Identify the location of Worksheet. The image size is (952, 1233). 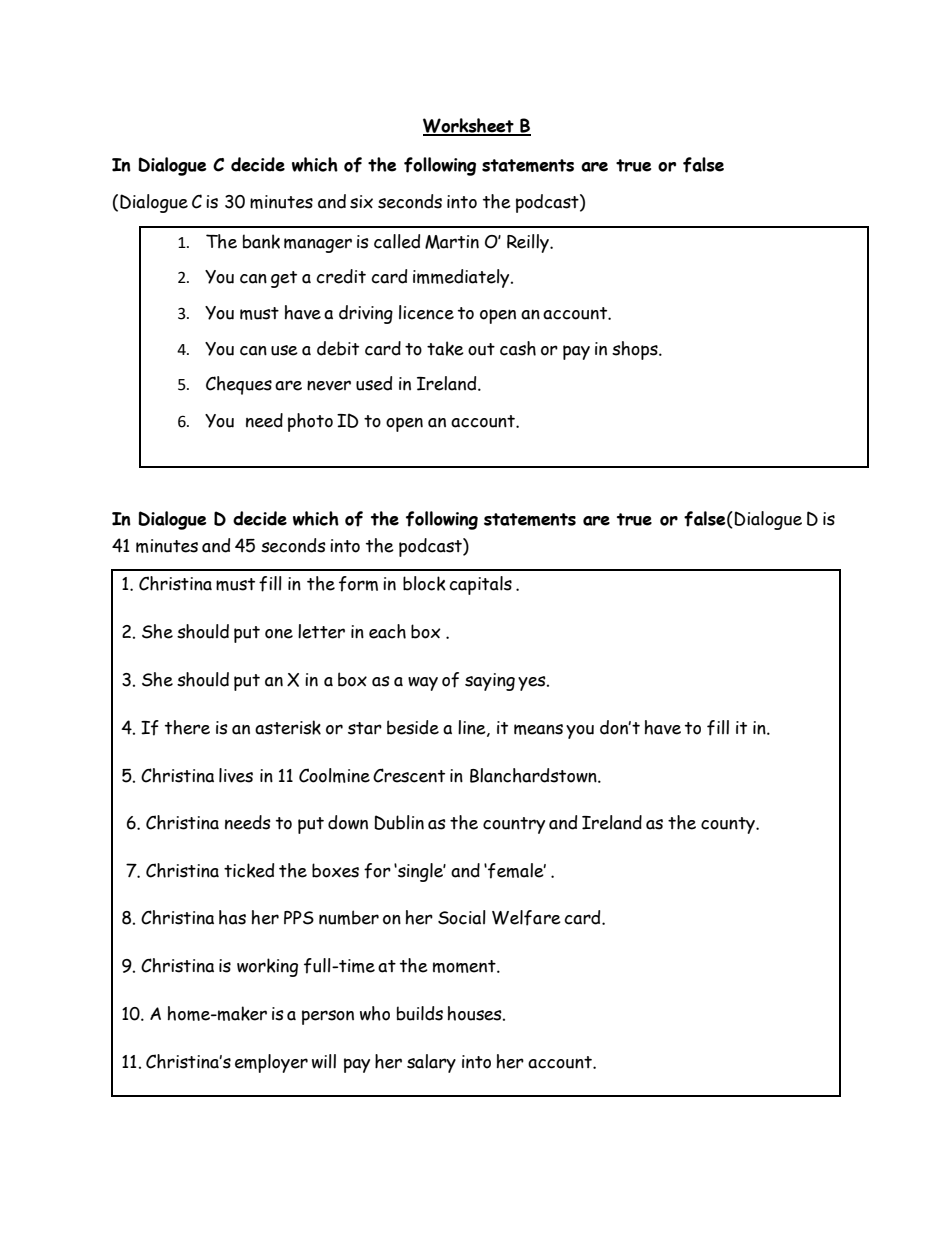
(469, 126).
